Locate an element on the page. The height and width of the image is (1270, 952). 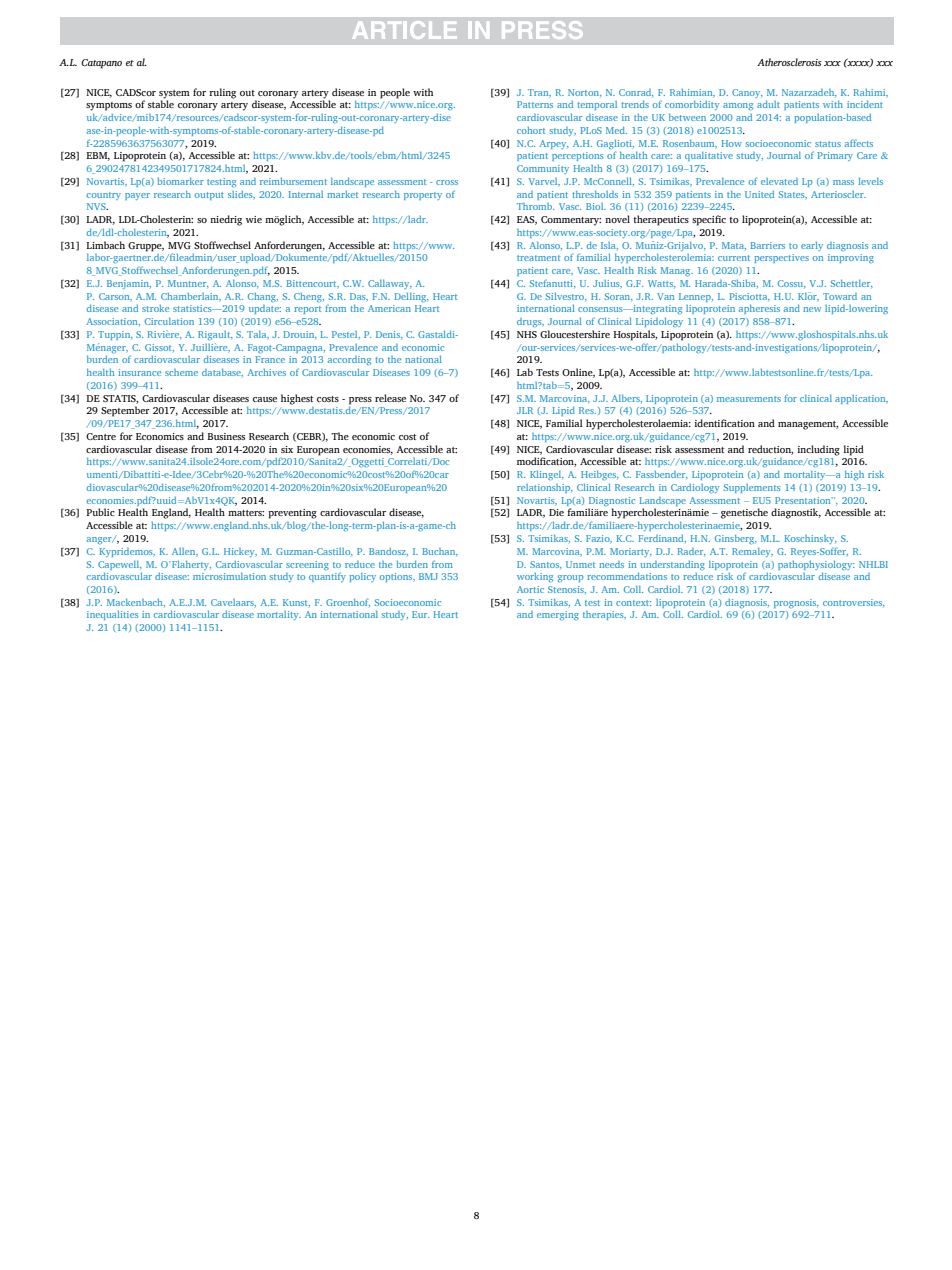
inequalities is located at coordinates (112, 615).
